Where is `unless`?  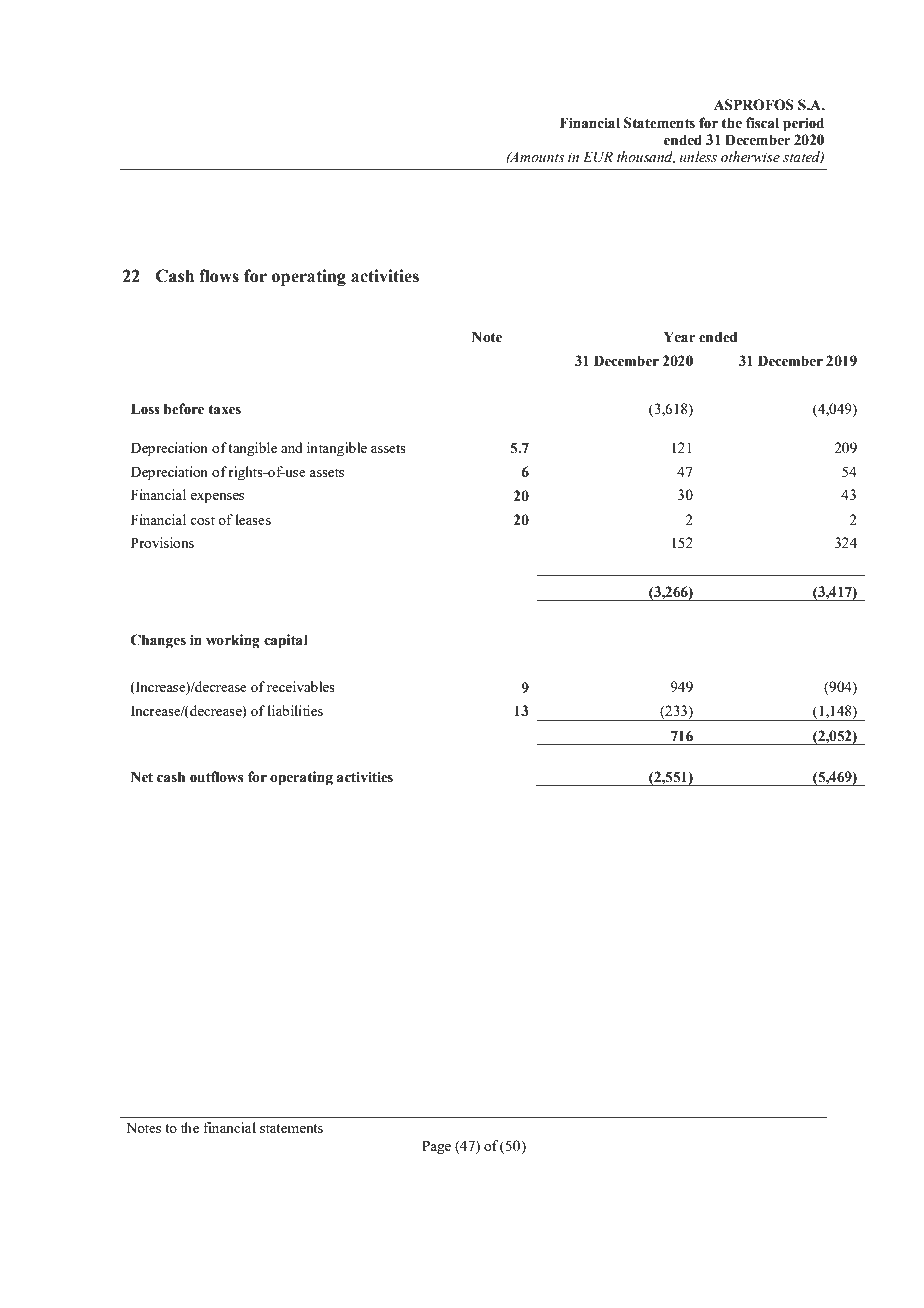 unless is located at coordinates (698, 157).
